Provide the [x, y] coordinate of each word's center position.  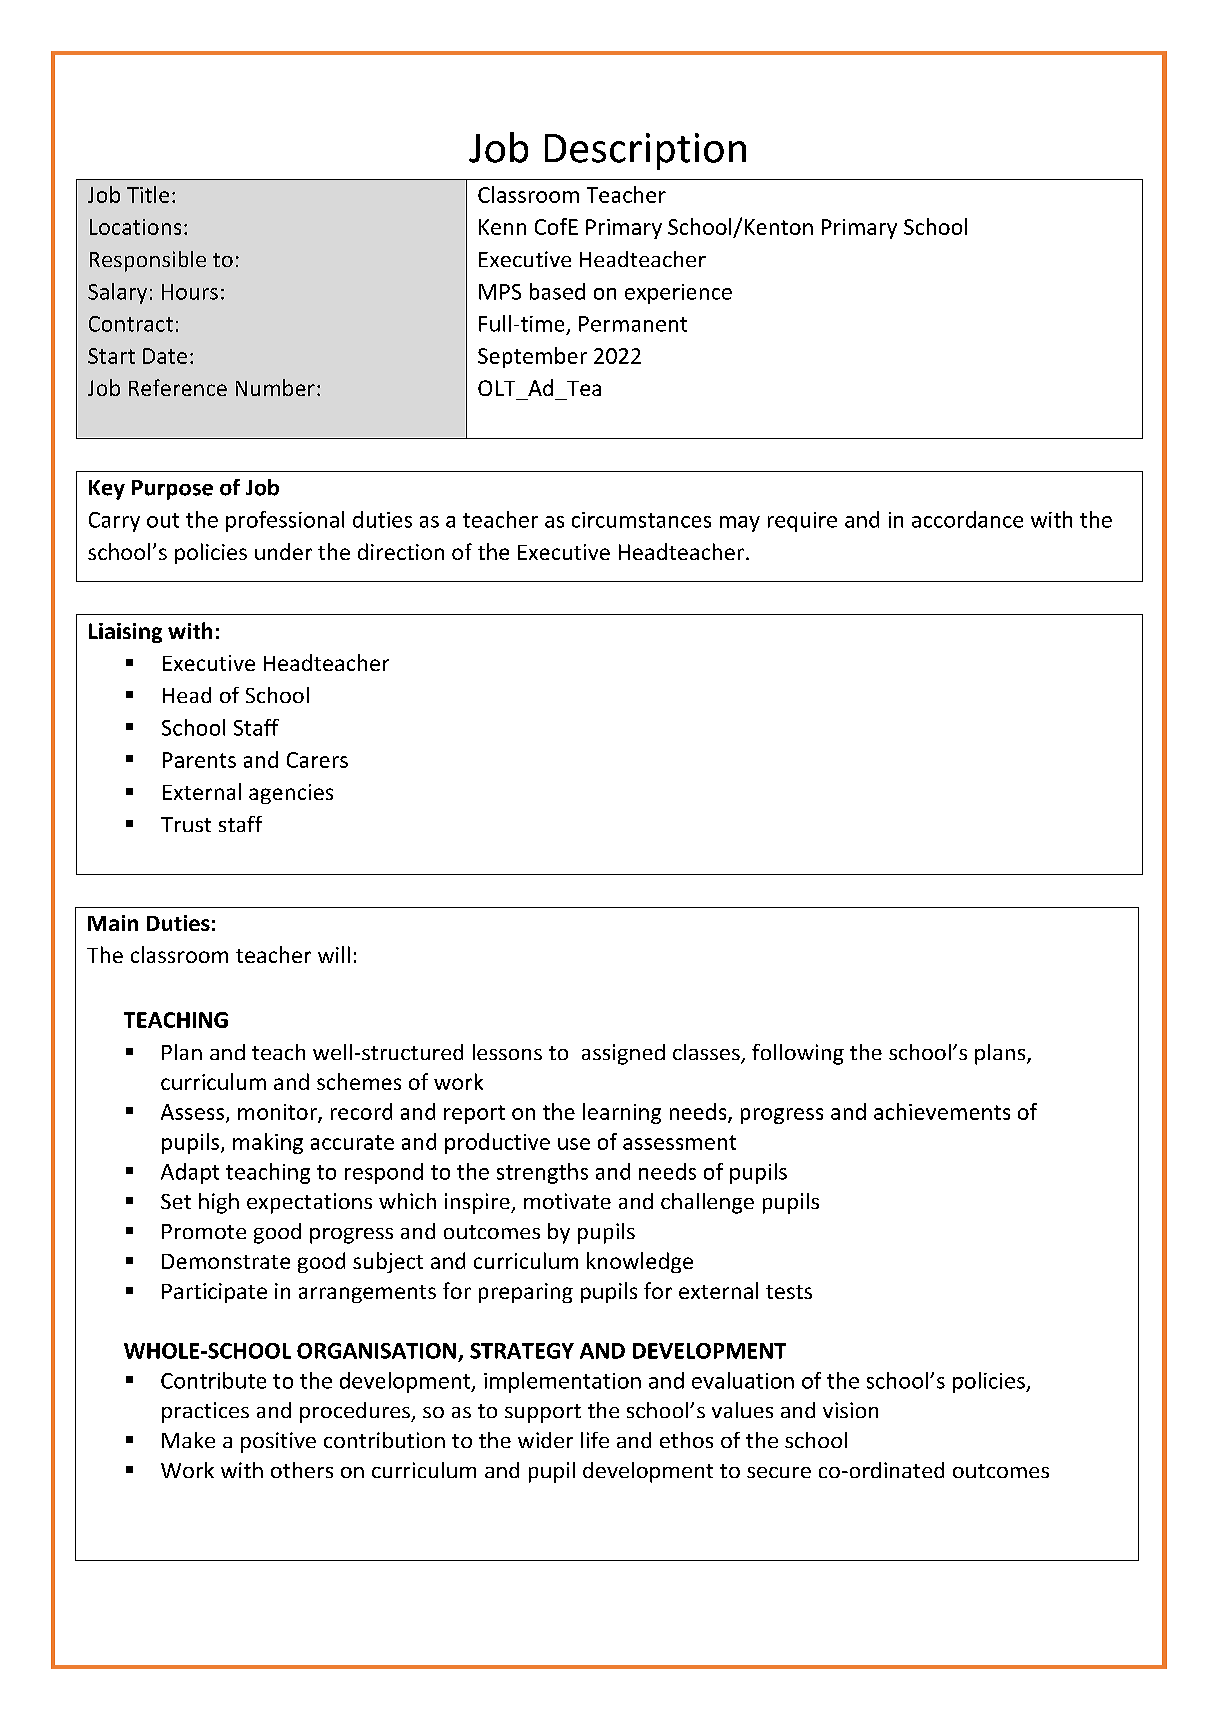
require [802, 522]
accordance [967, 519]
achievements [942, 1111]
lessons [507, 1052]
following [798, 1054]
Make [188, 1440]
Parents [199, 760]
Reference [178, 387]
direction [401, 551]
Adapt [190, 1173]
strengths [542, 1173]
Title [148, 194]
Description [645, 151]
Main [113, 923]
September [532, 357]
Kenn [502, 227]
